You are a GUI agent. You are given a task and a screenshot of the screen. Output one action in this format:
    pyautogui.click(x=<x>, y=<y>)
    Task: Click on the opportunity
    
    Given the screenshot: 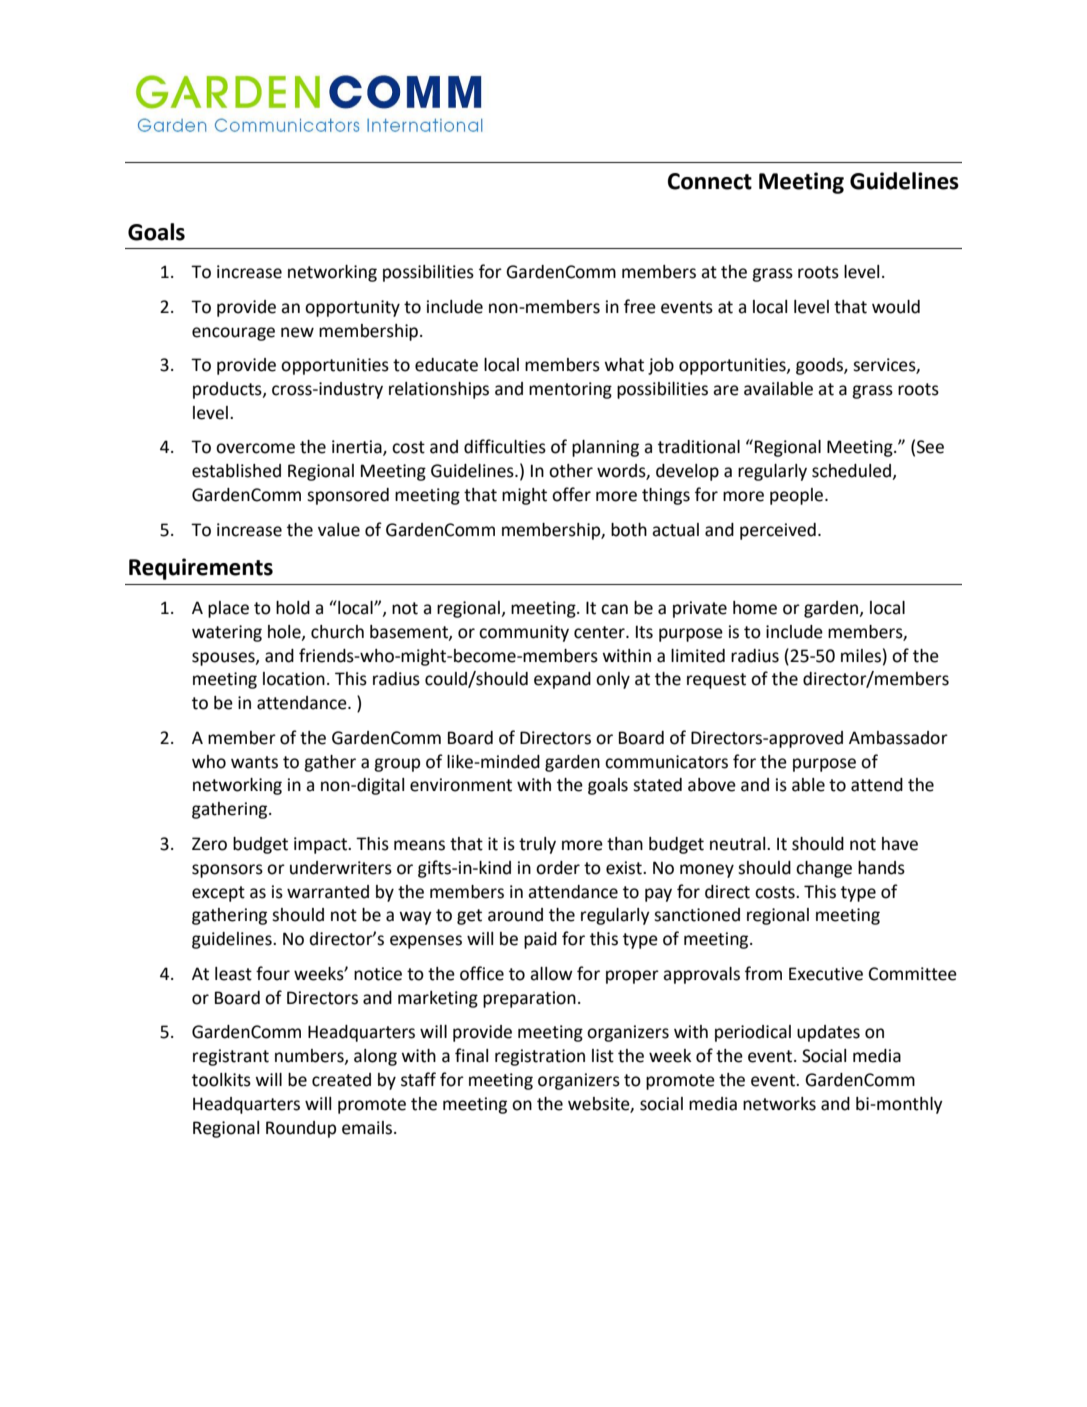 What is the action you would take?
    pyautogui.click(x=352, y=308)
